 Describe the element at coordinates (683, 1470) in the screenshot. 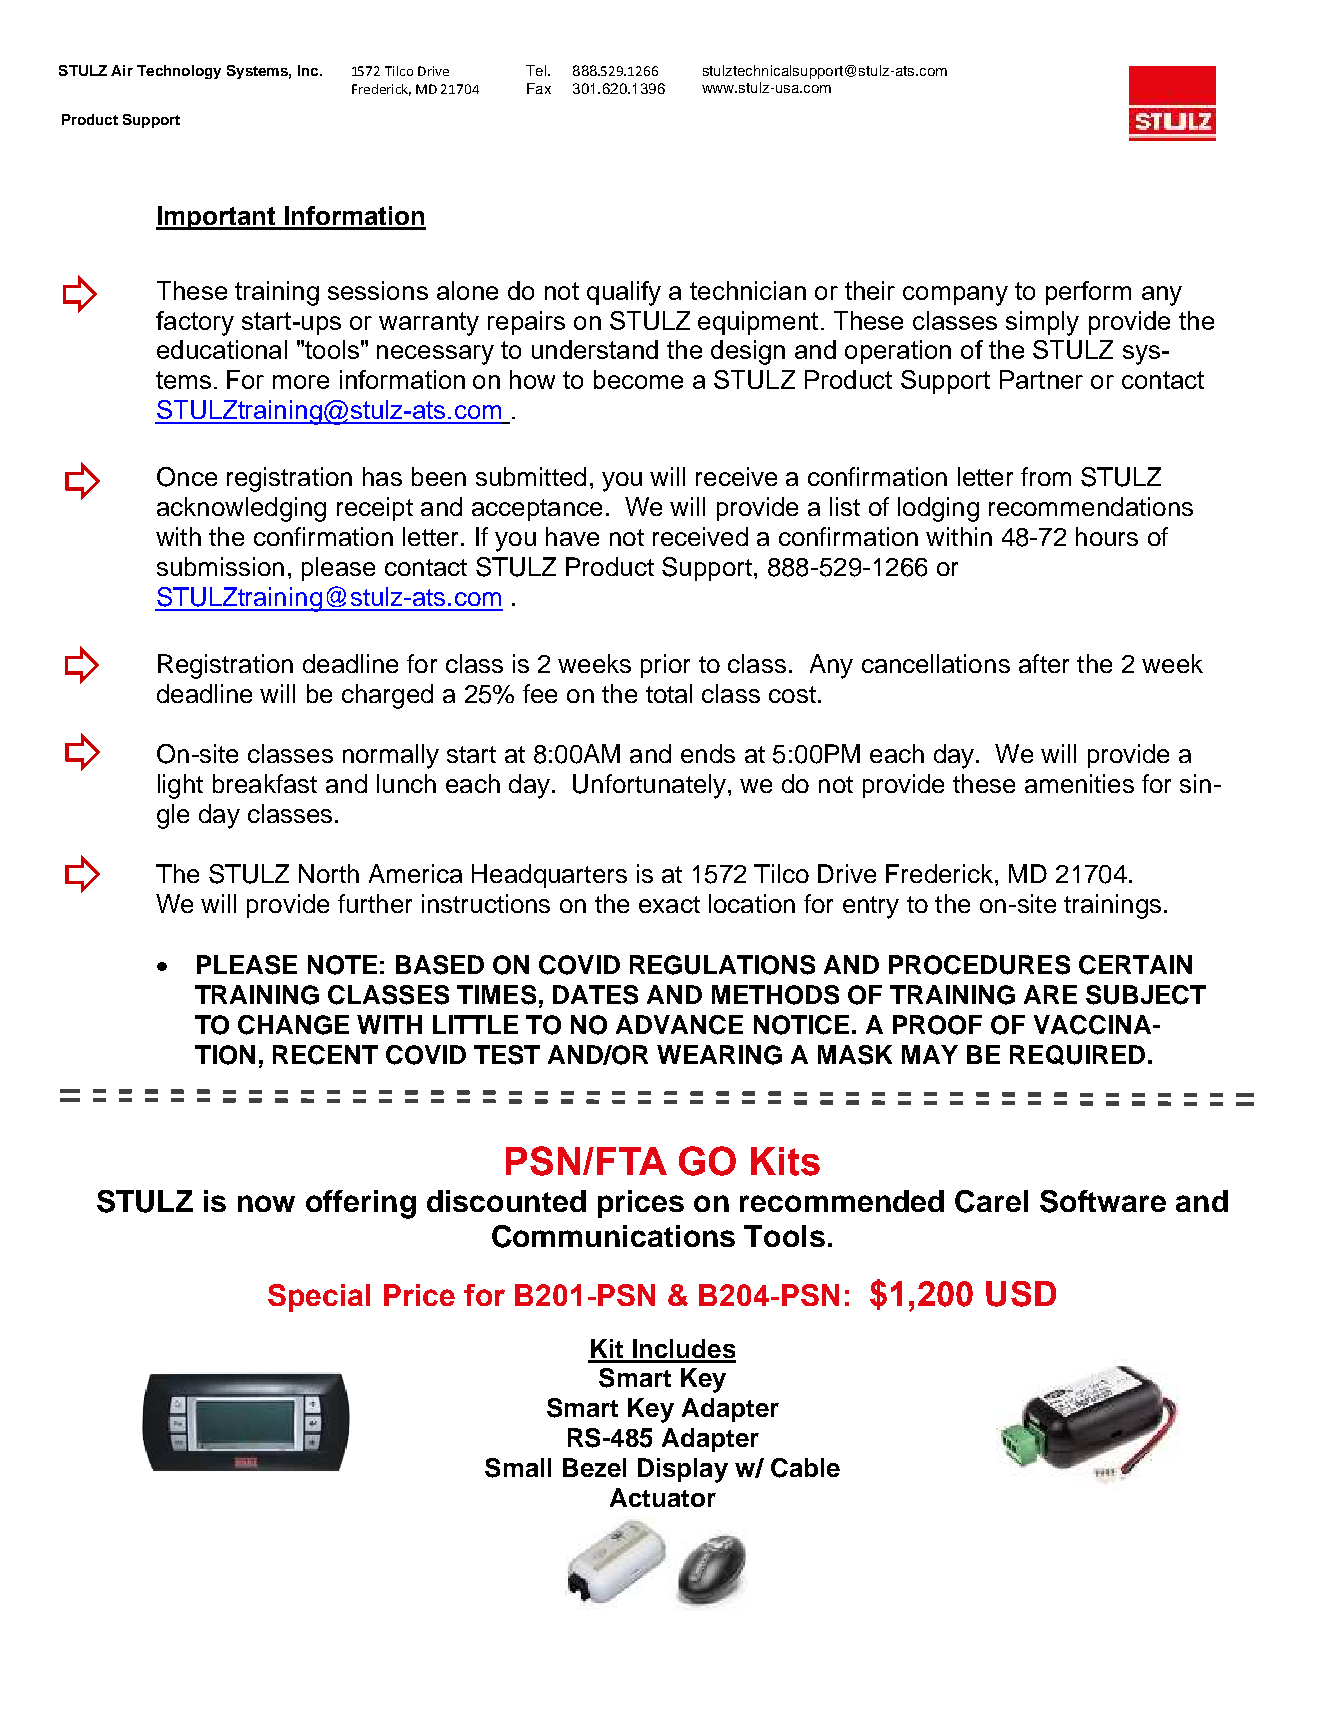

I see `Display` at that location.
